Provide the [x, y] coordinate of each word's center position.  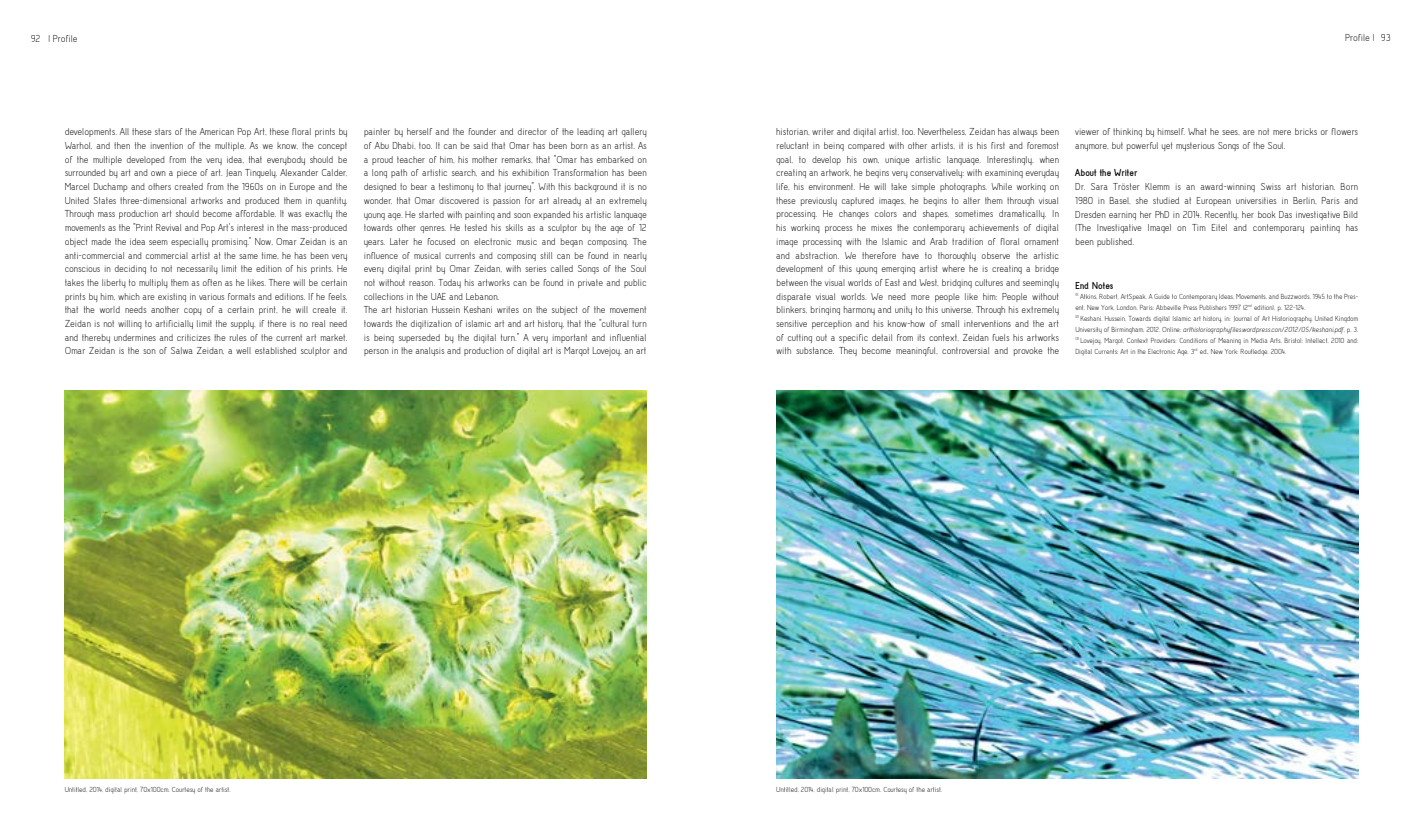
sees [1230, 132]
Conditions [1193, 340]
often [212, 282]
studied [1166, 200]
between [792, 282]
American [216, 131]
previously [819, 201]
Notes [1102, 285]
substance [815, 350]
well [243, 350]
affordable [255, 213]
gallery [634, 132]
